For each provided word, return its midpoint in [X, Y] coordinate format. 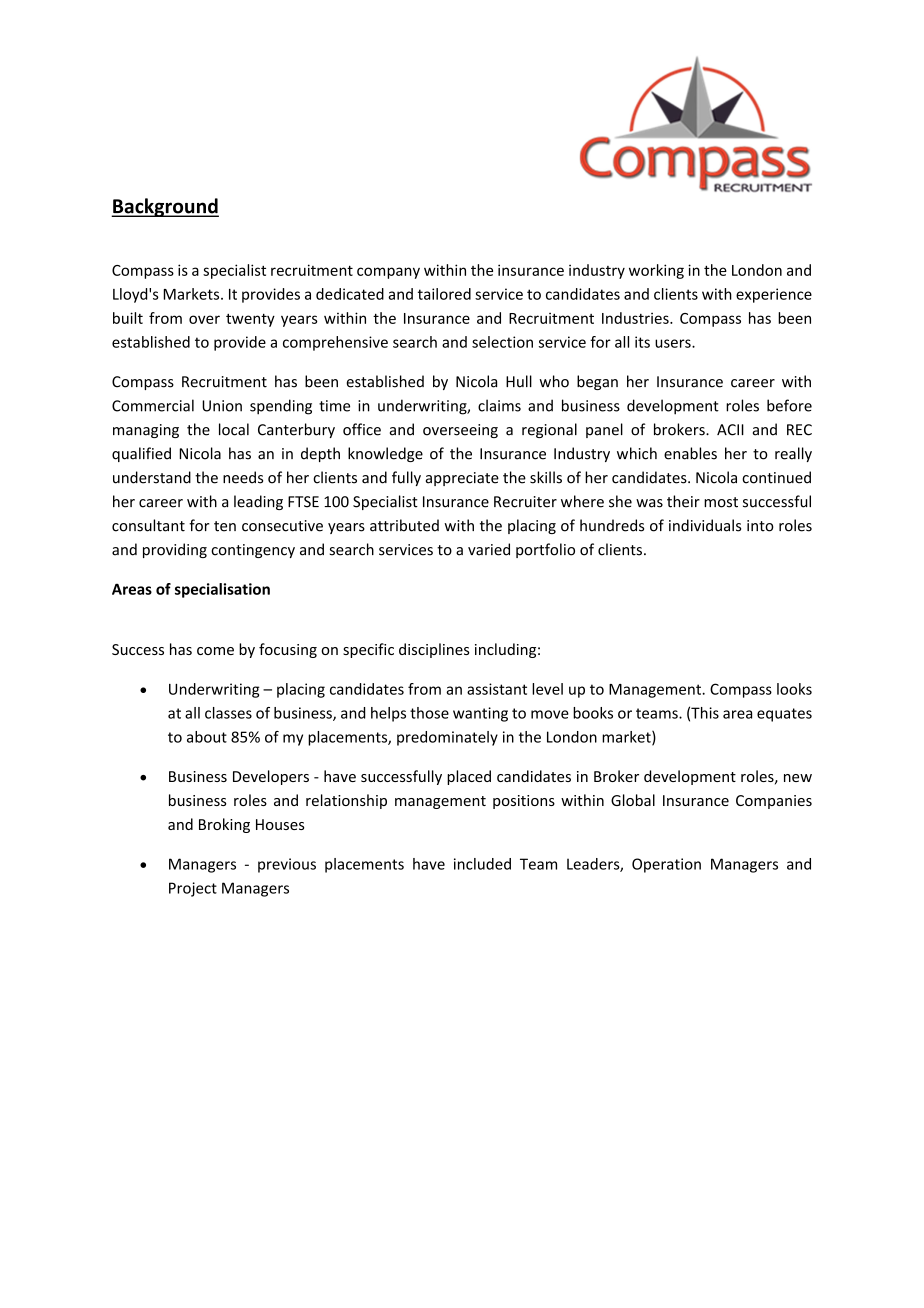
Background [165, 207]
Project [193, 889]
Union [222, 406]
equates [784, 715]
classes [228, 713]
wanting [480, 714]
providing [175, 550]
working [656, 271]
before [789, 405]
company [388, 273]
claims [499, 405]
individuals [705, 525]
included [482, 864]
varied [489, 549]
